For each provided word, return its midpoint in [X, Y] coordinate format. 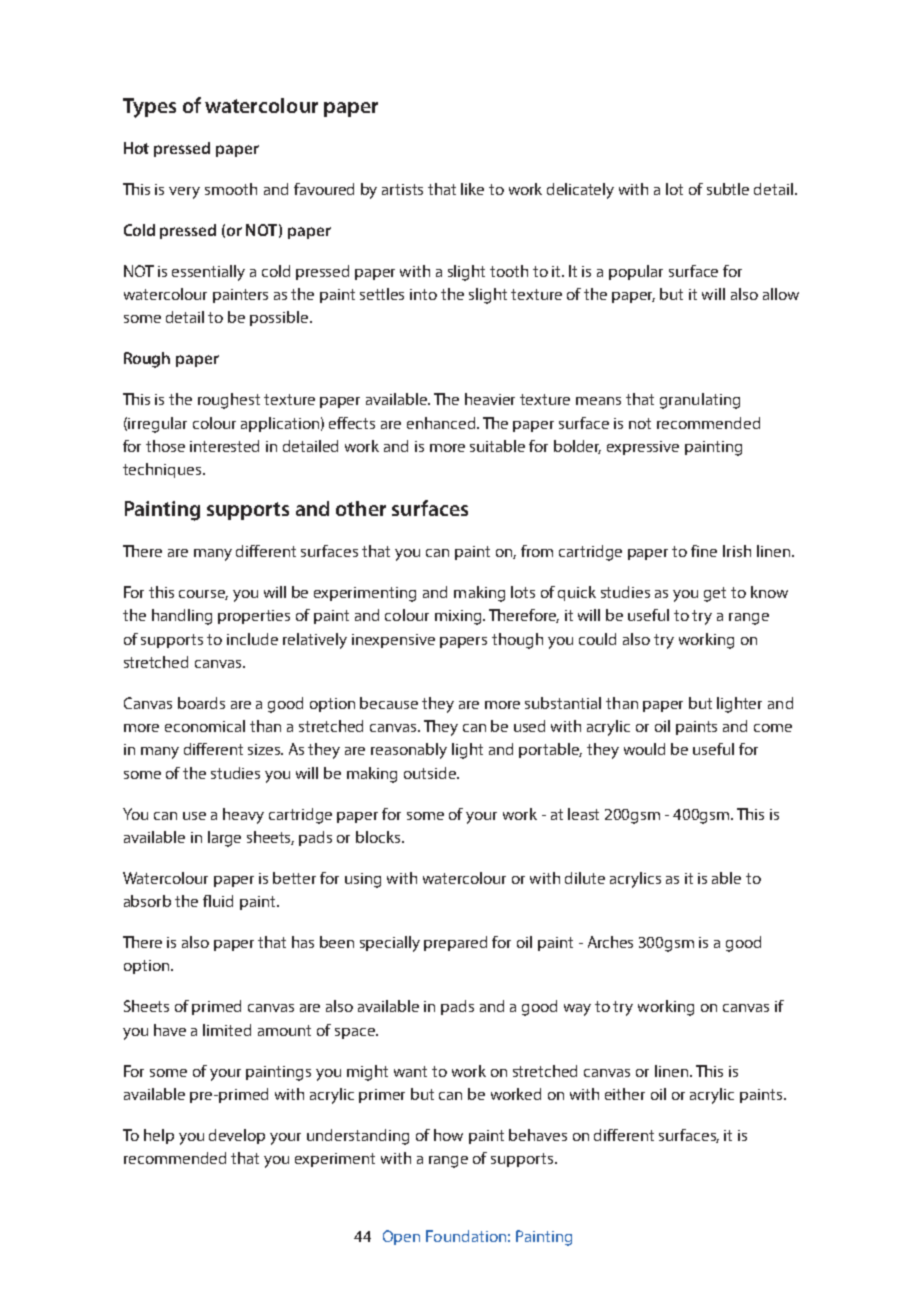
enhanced [442, 423]
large [224, 839]
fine [704, 551]
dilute [585, 878]
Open [401, 1237]
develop [237, 1136]
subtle [728, 189]
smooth [231, 189]
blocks [379, 837]
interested [224, 446]
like [472, 189]
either [625, 1094]
